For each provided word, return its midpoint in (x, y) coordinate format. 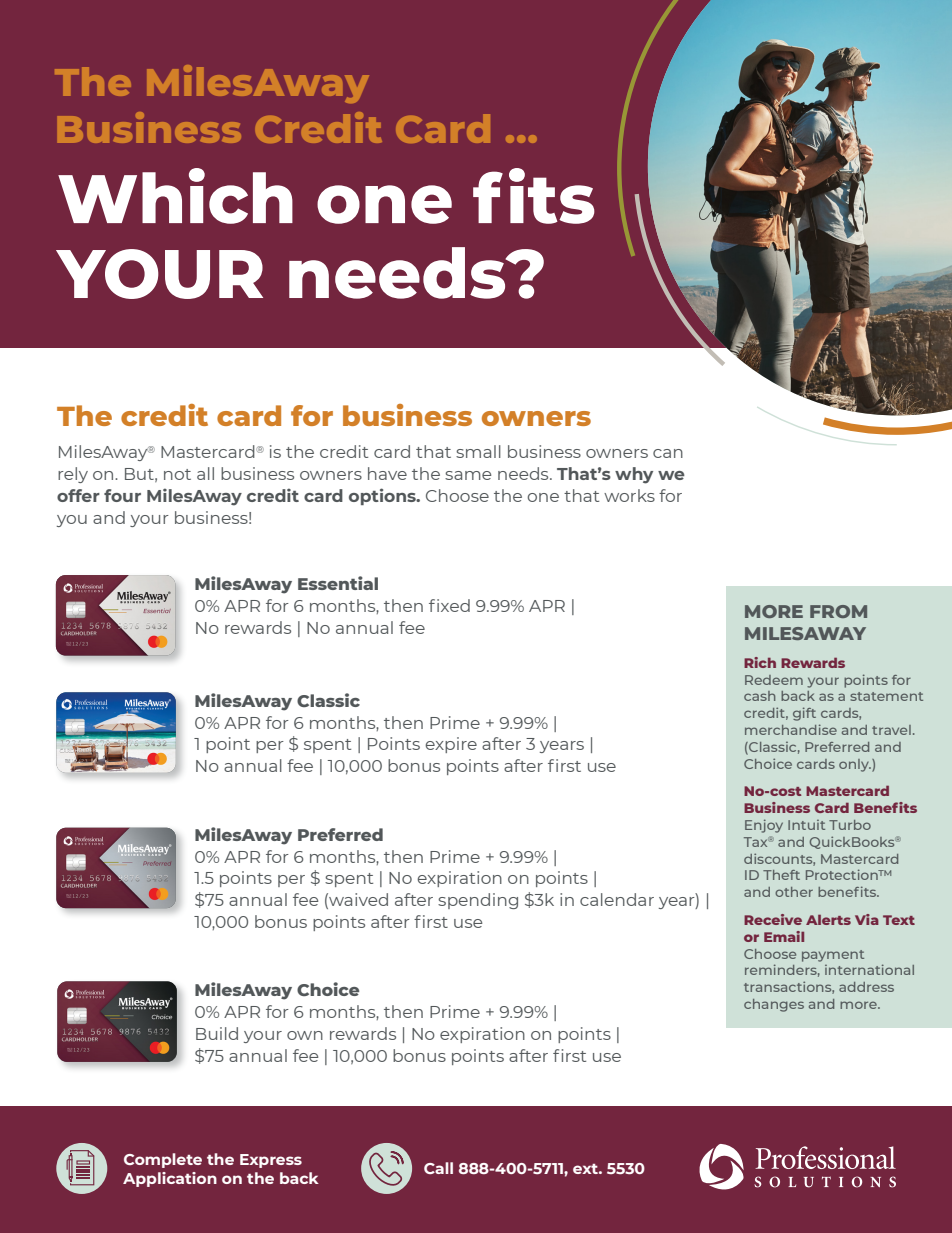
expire (451, 745)
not (177, 474)
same (468, 475)
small (478, 451)
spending (478, 901)
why (634, 475)
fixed (449, 605)
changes (774, 1005)
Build (217, 1033)
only (855, 765)
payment (833, 956)
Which (175, 196)
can (668, 453)
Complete (163, 1160)
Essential (338, 583)
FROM (838, 611)
